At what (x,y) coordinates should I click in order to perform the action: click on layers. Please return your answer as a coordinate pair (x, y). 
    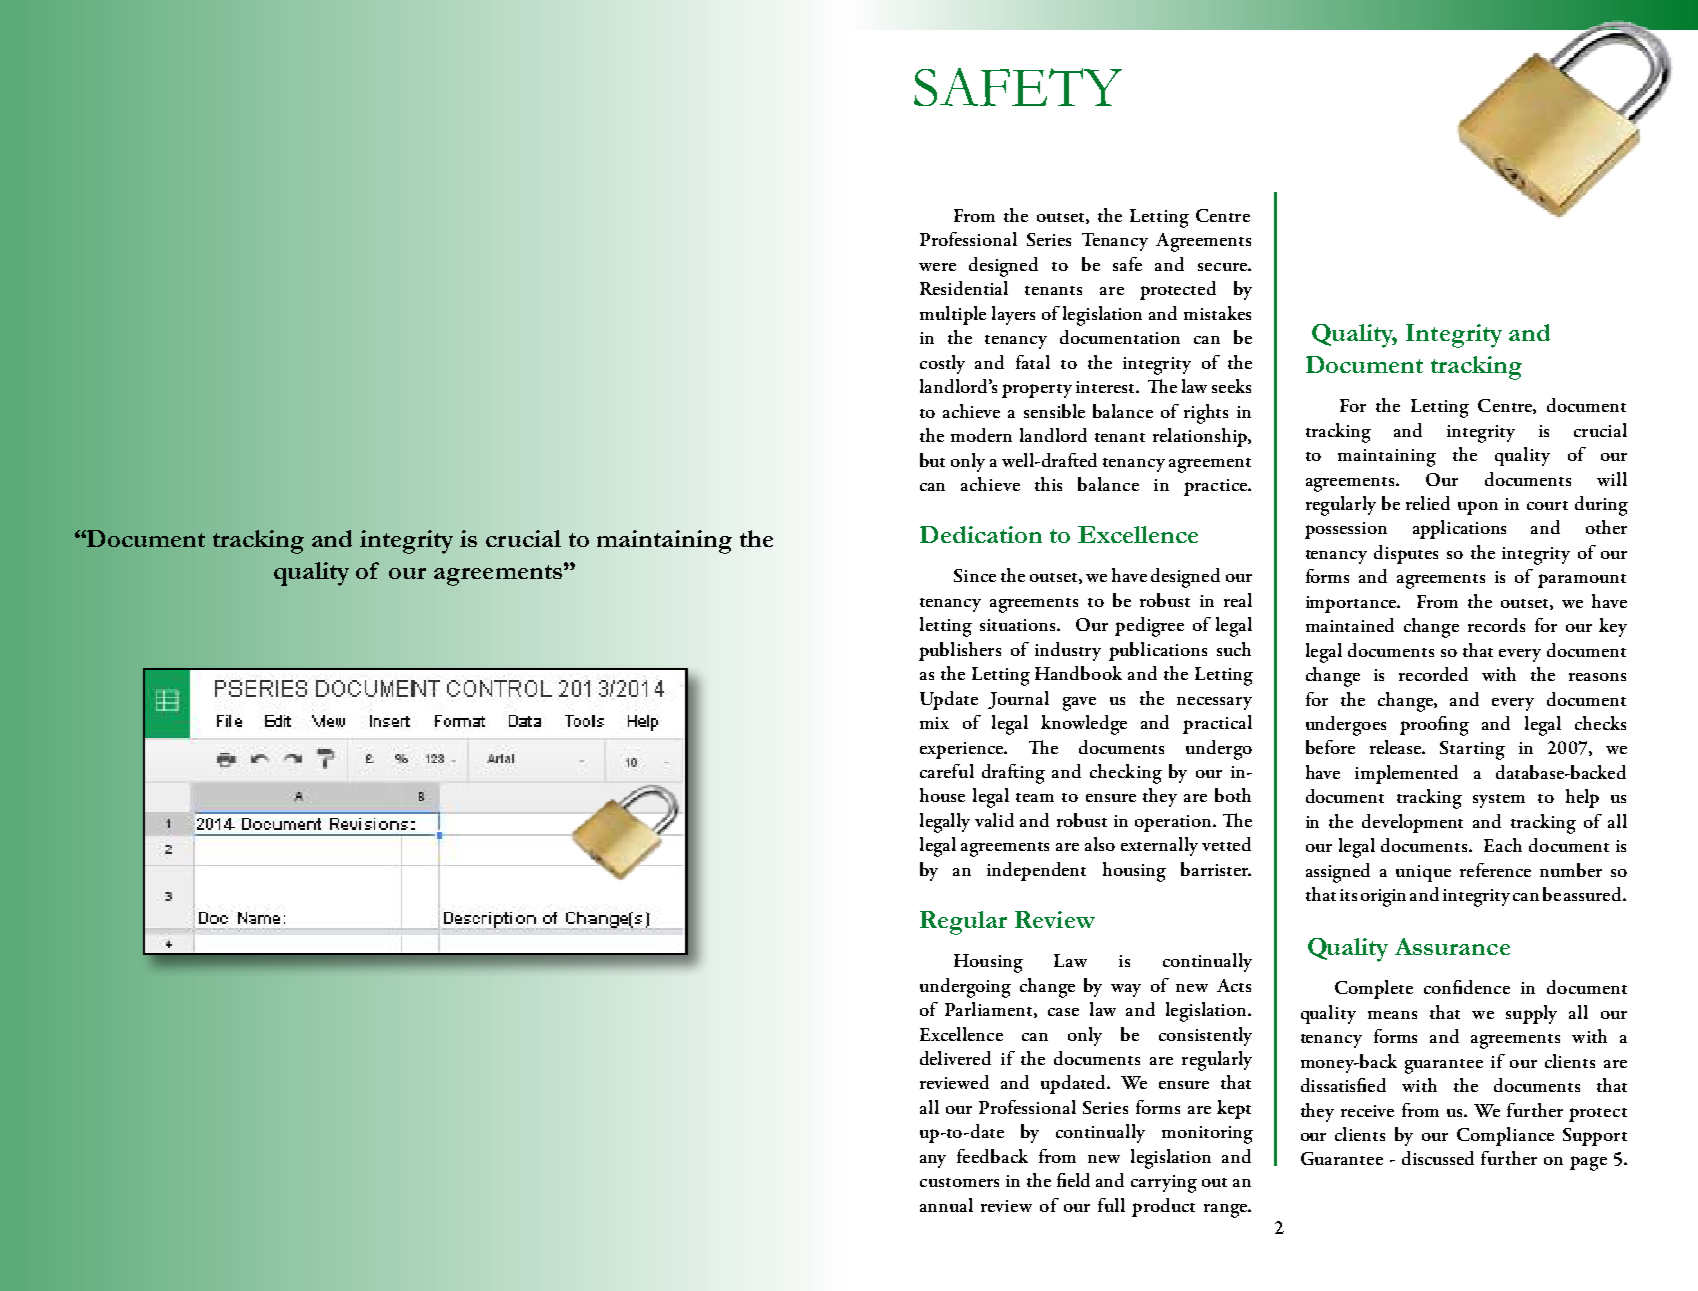
    Looking at the image, I should click on (1013, 315).
